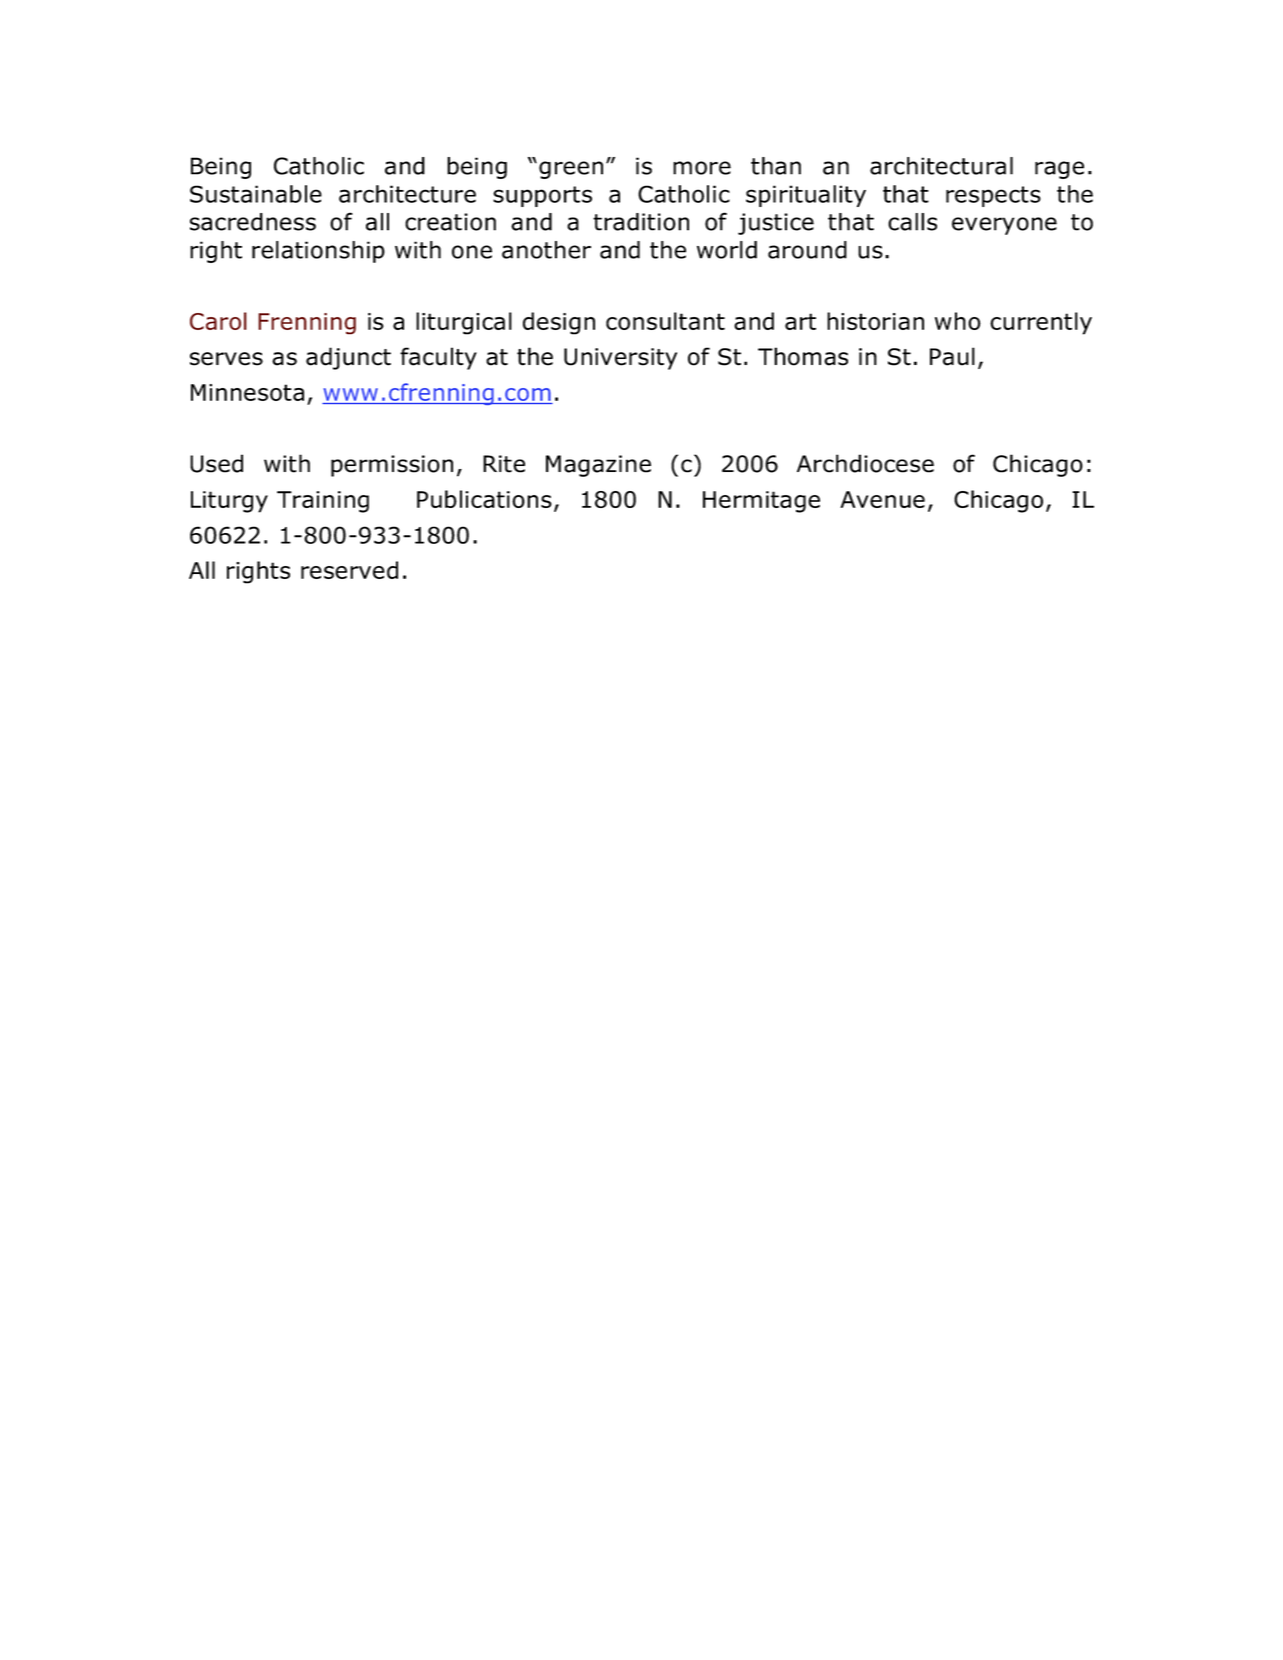  I want to click on Hermitage, so click(761, 502).
